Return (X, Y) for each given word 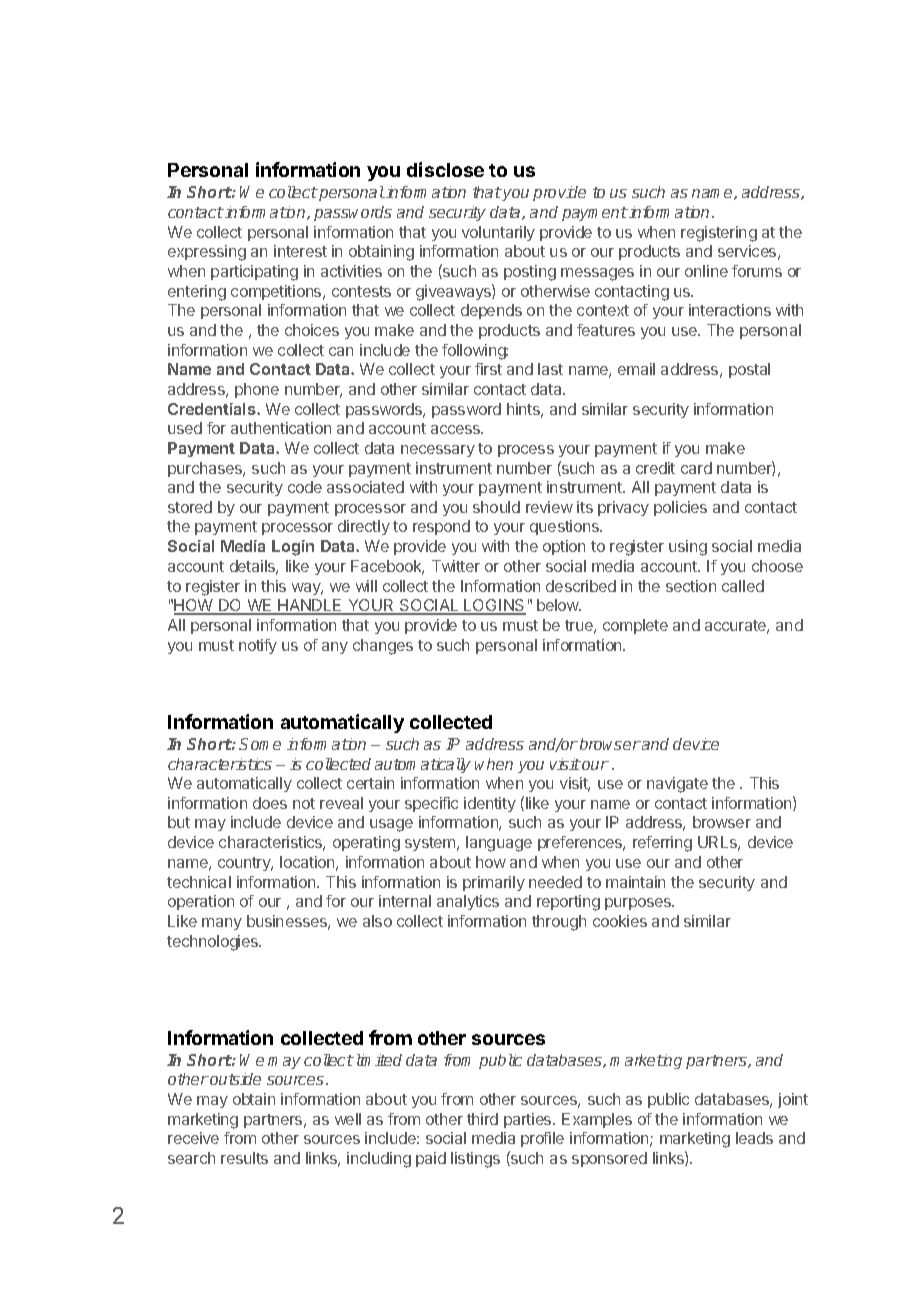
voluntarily (498, 233)
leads (754, 1138)
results (244, 1158)
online (706, 271)
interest (300, 251)
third (482, 1119)
